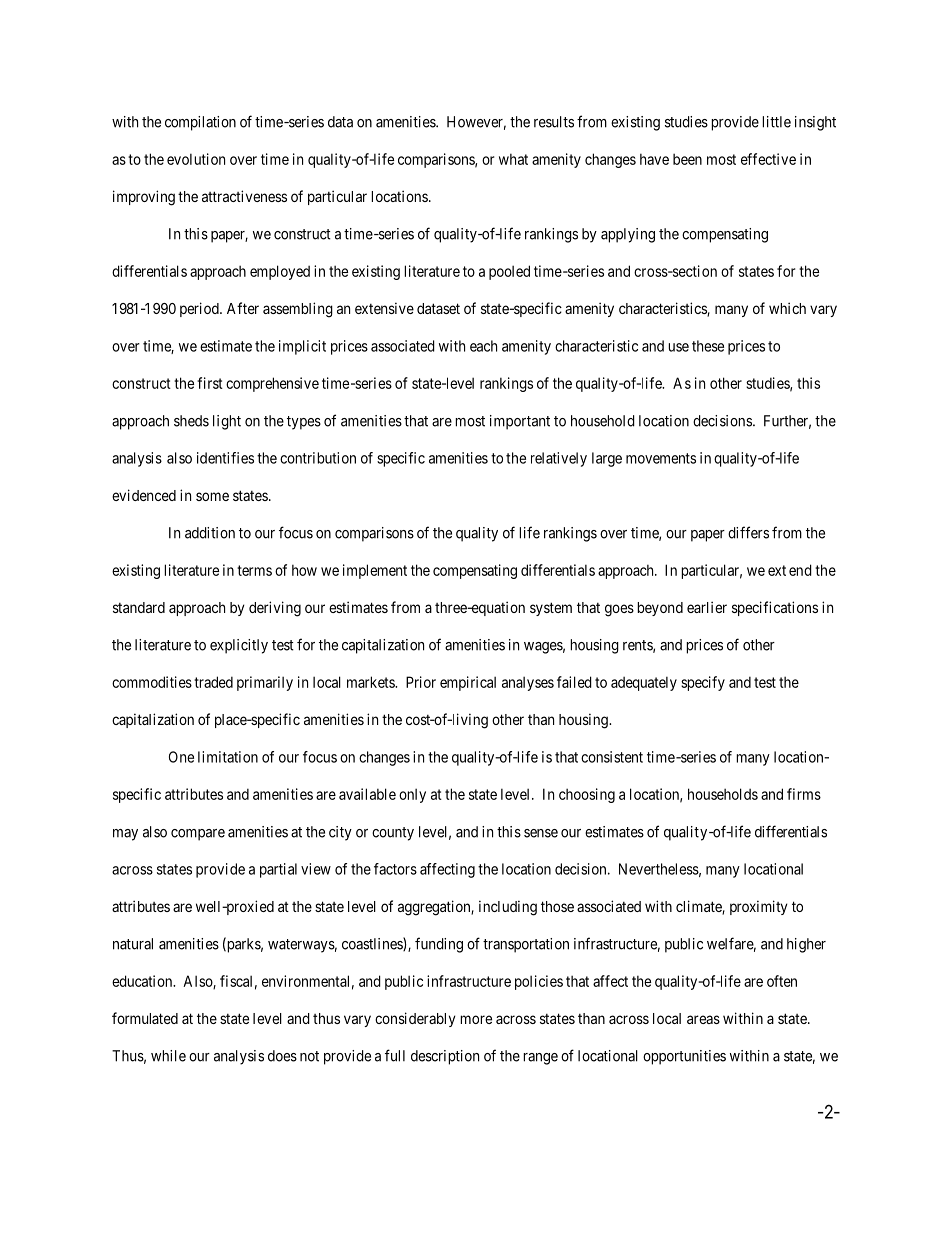 The height and width of the image is (1233, 952). I want to click on each, so click(483, 346).
